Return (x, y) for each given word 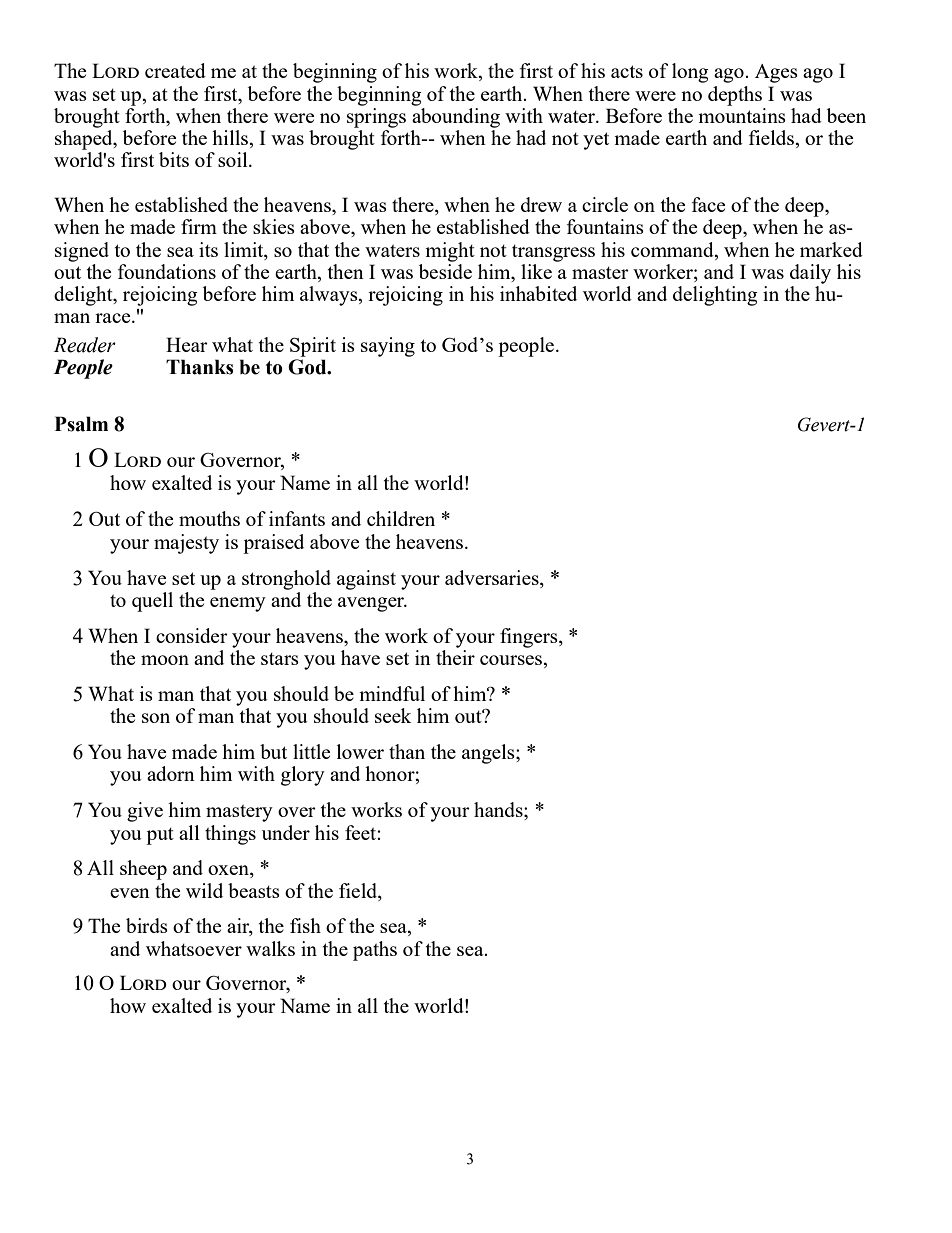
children (401, 518)
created (175, 70)
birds (147, 925)
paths (375, 951)
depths (735, 96)
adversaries (493, 577)
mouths (209, 518)
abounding (456, 118)
